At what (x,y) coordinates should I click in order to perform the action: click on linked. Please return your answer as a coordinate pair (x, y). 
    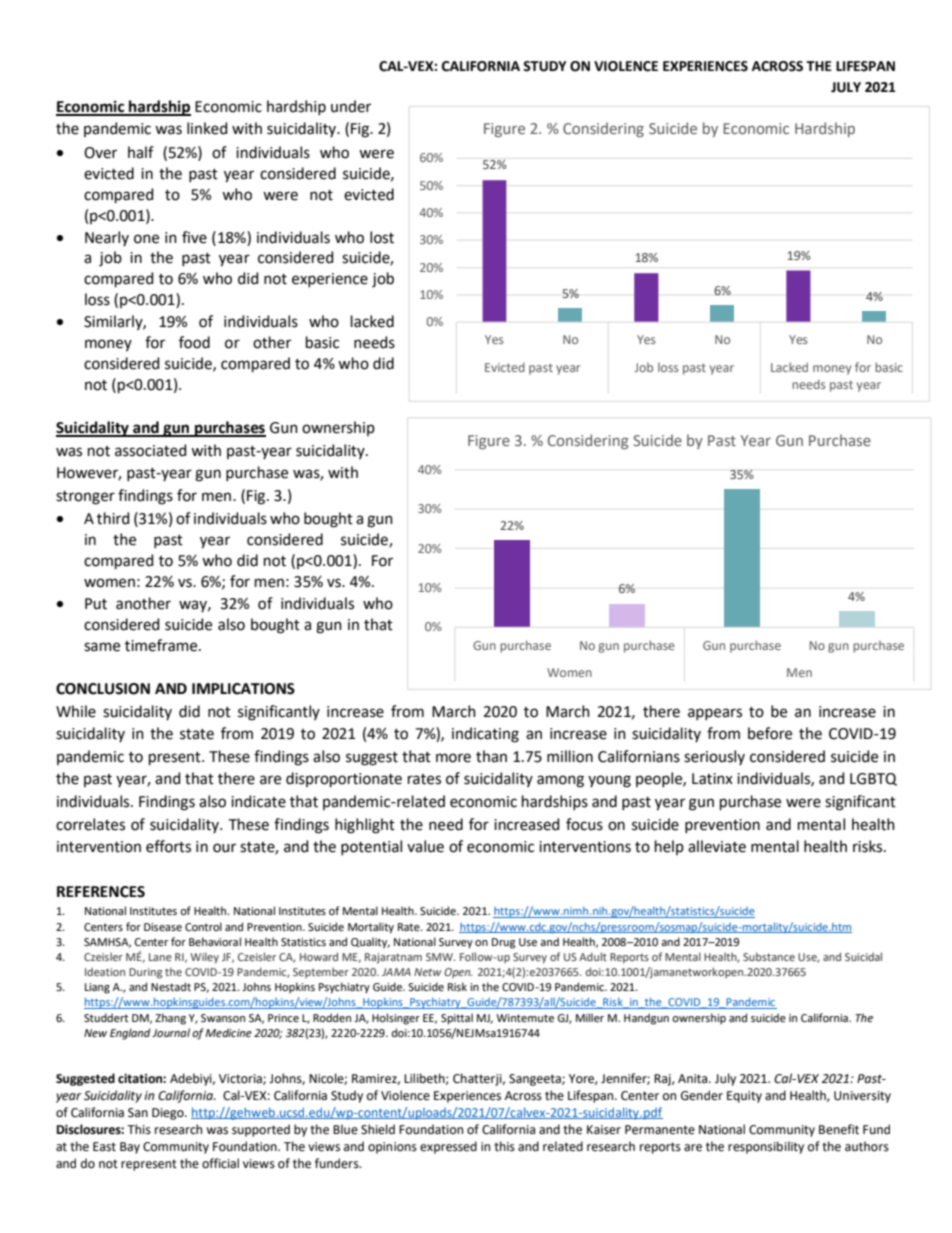
    Looking at the image, I should click on (207, 128).
